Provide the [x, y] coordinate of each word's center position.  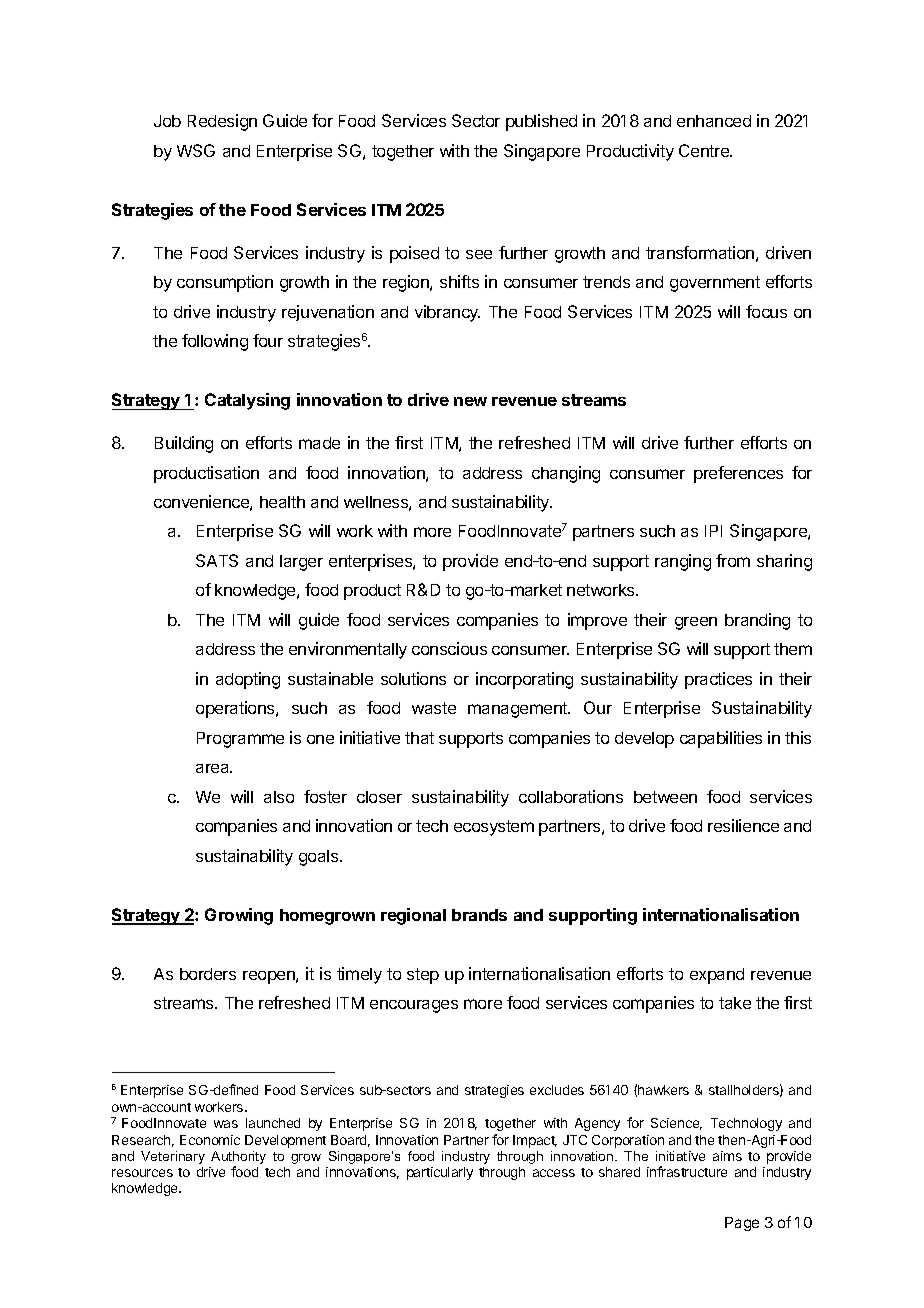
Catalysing [247, 401]
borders [208, 974]
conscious [449, 648]
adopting [248, 680]
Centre [705, 150]
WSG [196, 150]
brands [479, 915]
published [541, 122]
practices [718, 680]
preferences [738, 474]
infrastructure [687, 1171]
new [470, 401]
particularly [440, 1173]
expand [717, 976]
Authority [238, 1157]
